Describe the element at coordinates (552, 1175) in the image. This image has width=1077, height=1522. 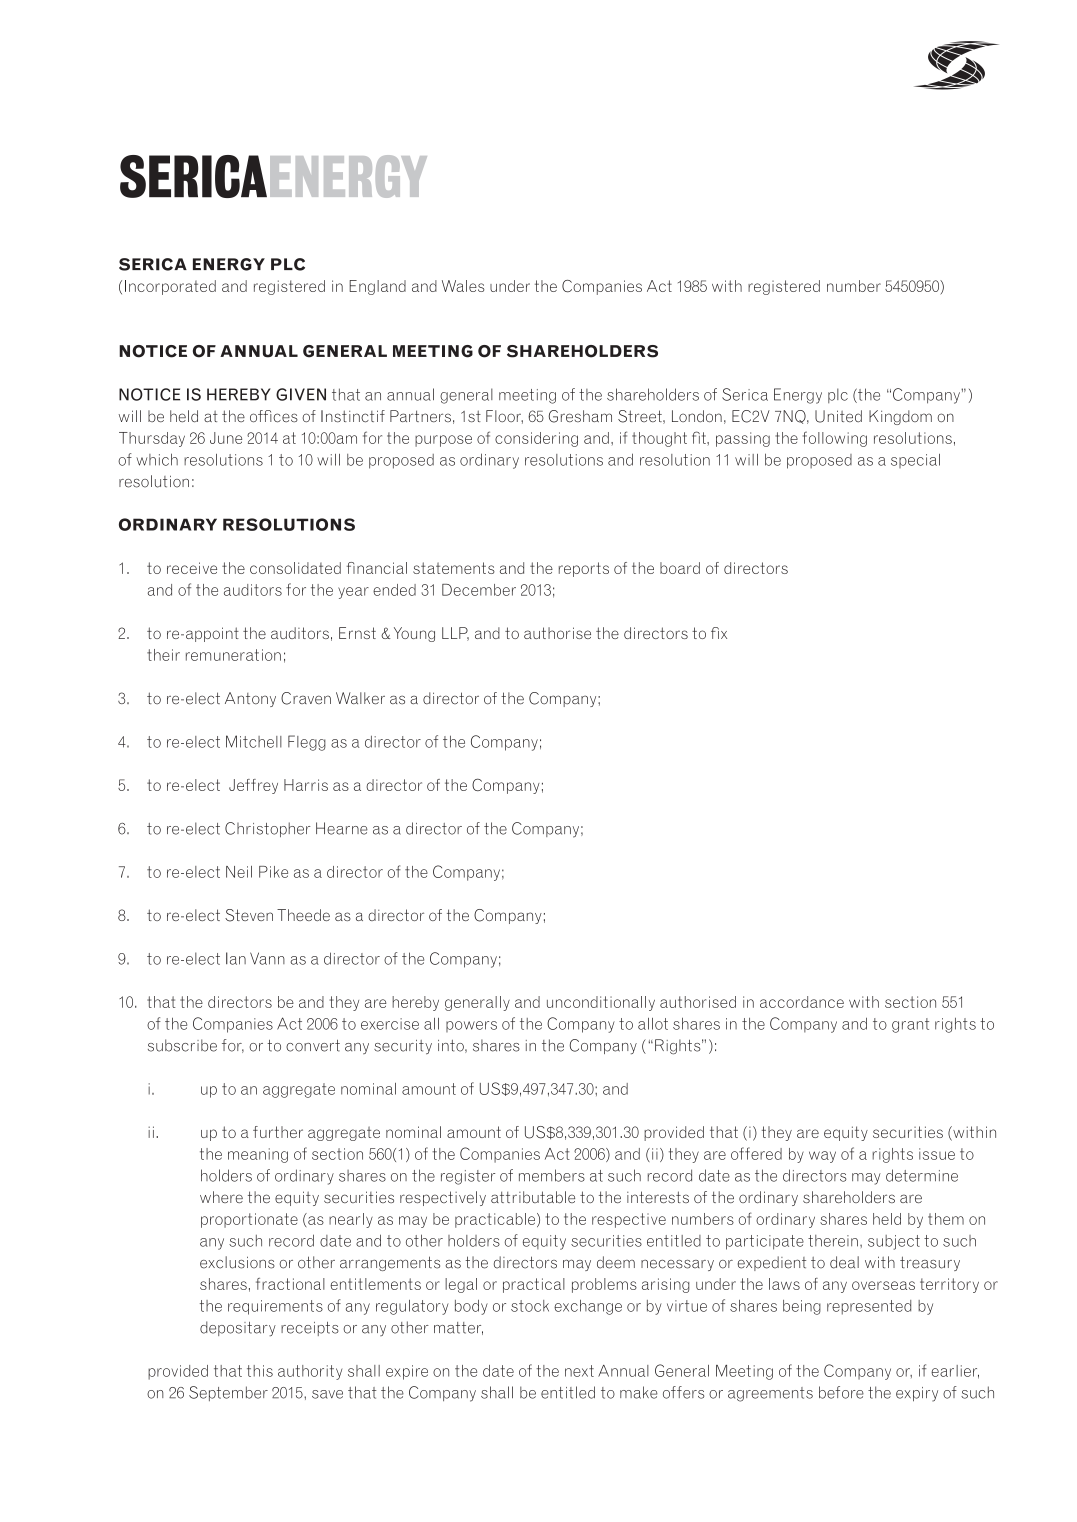
I see `members` at that location.
